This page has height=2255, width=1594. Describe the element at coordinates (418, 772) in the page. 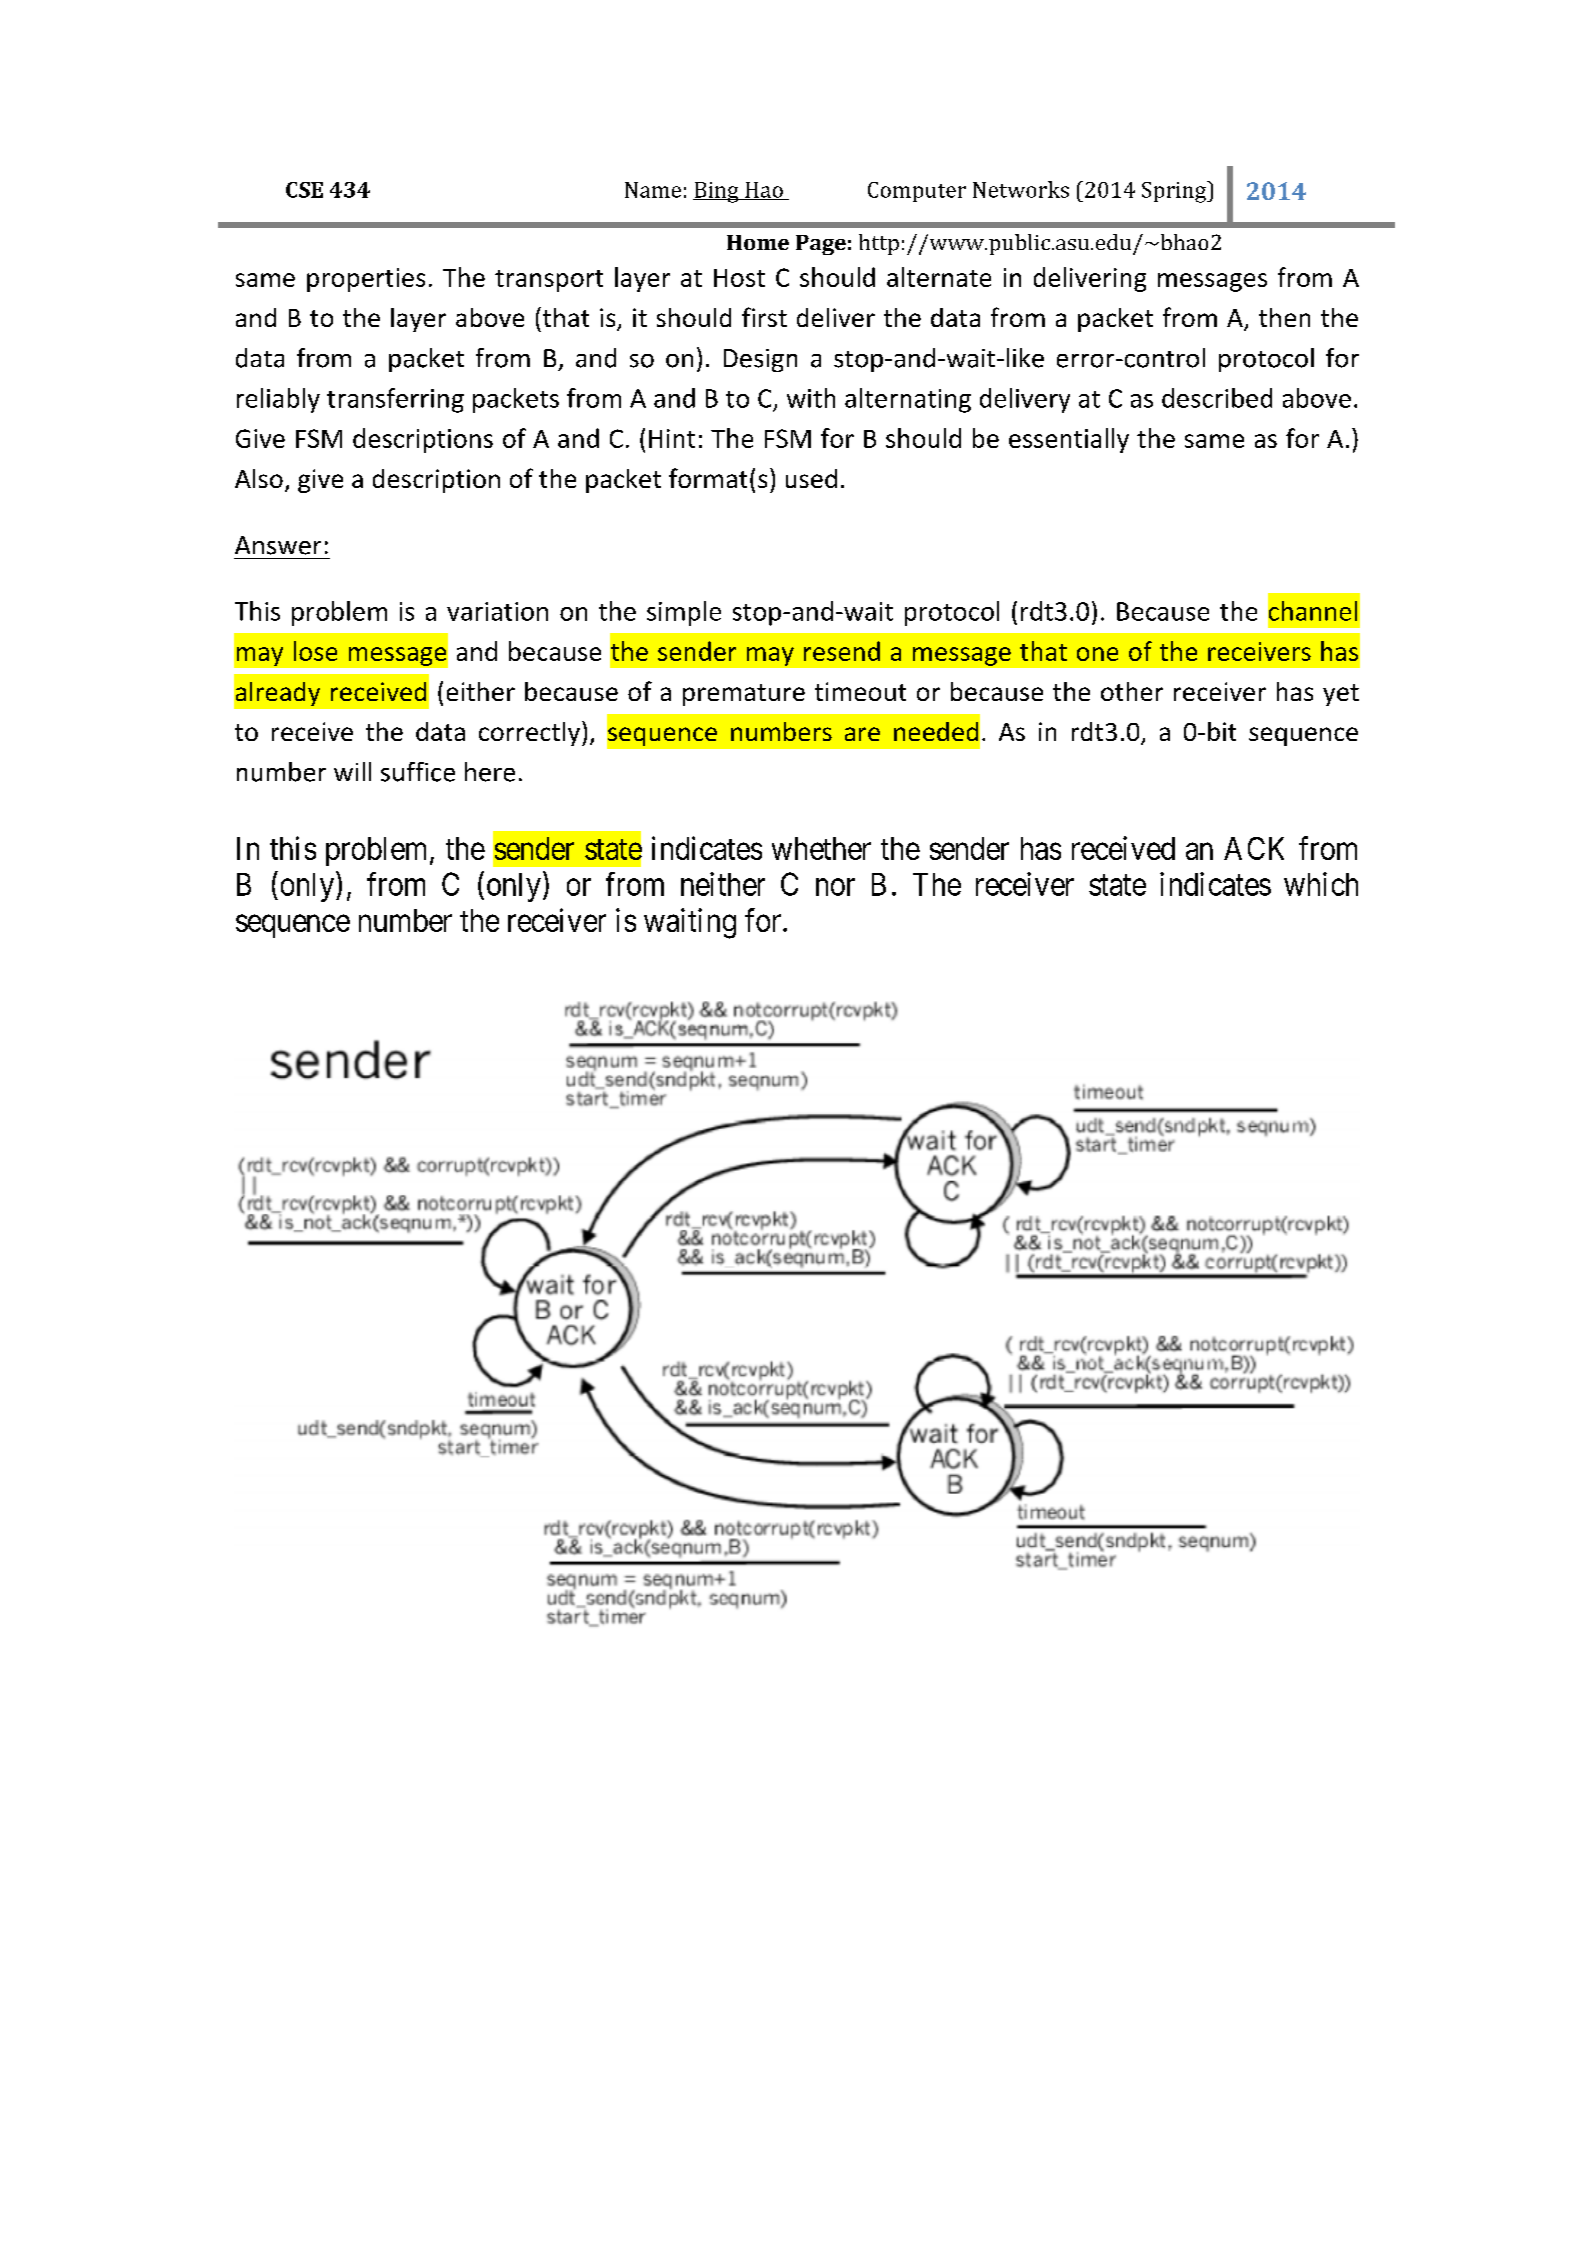

I see `suffice` at that location.
